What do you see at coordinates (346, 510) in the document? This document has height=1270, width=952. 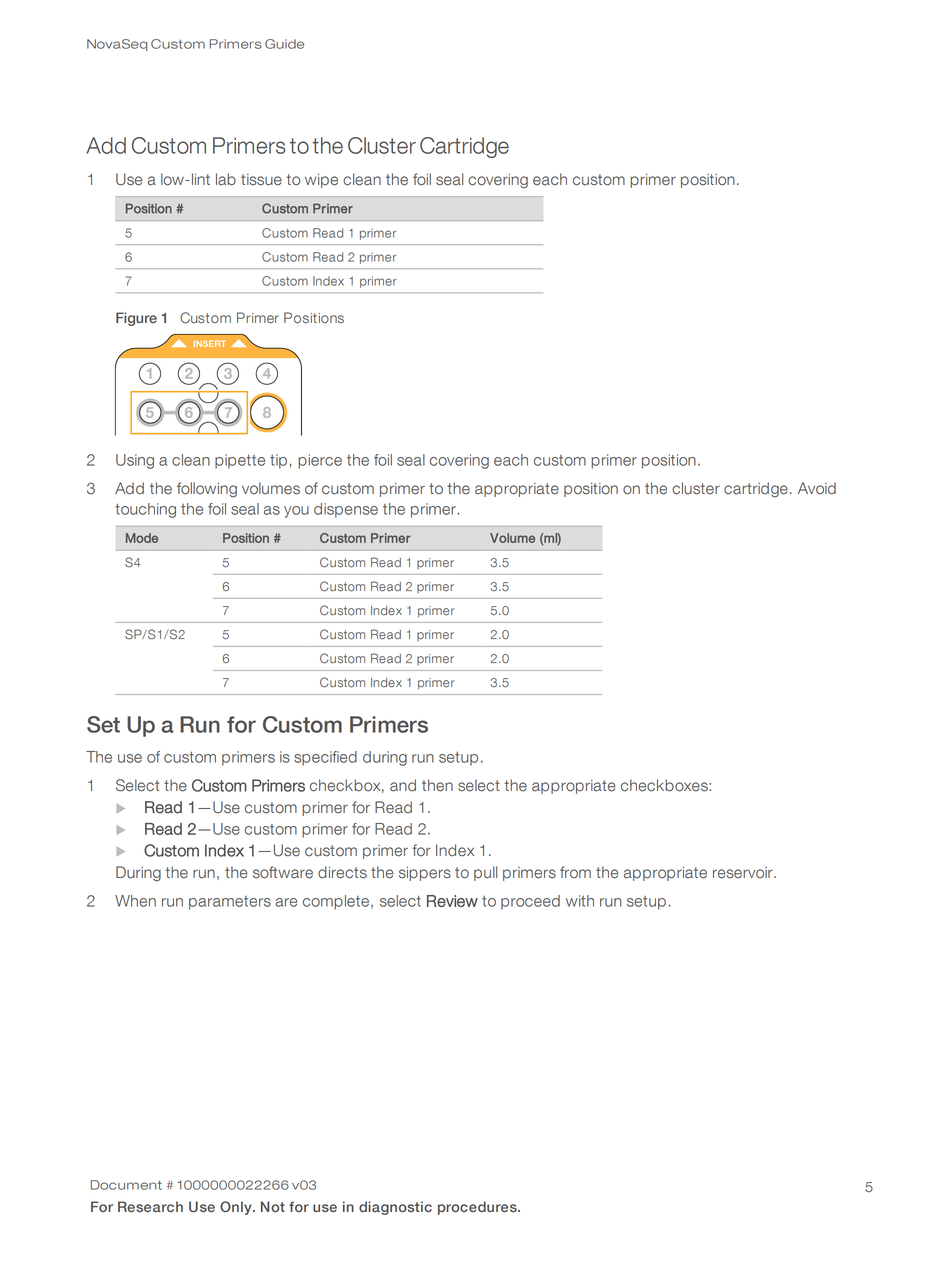 I see `dispense` at bounding box center [346, 510].
